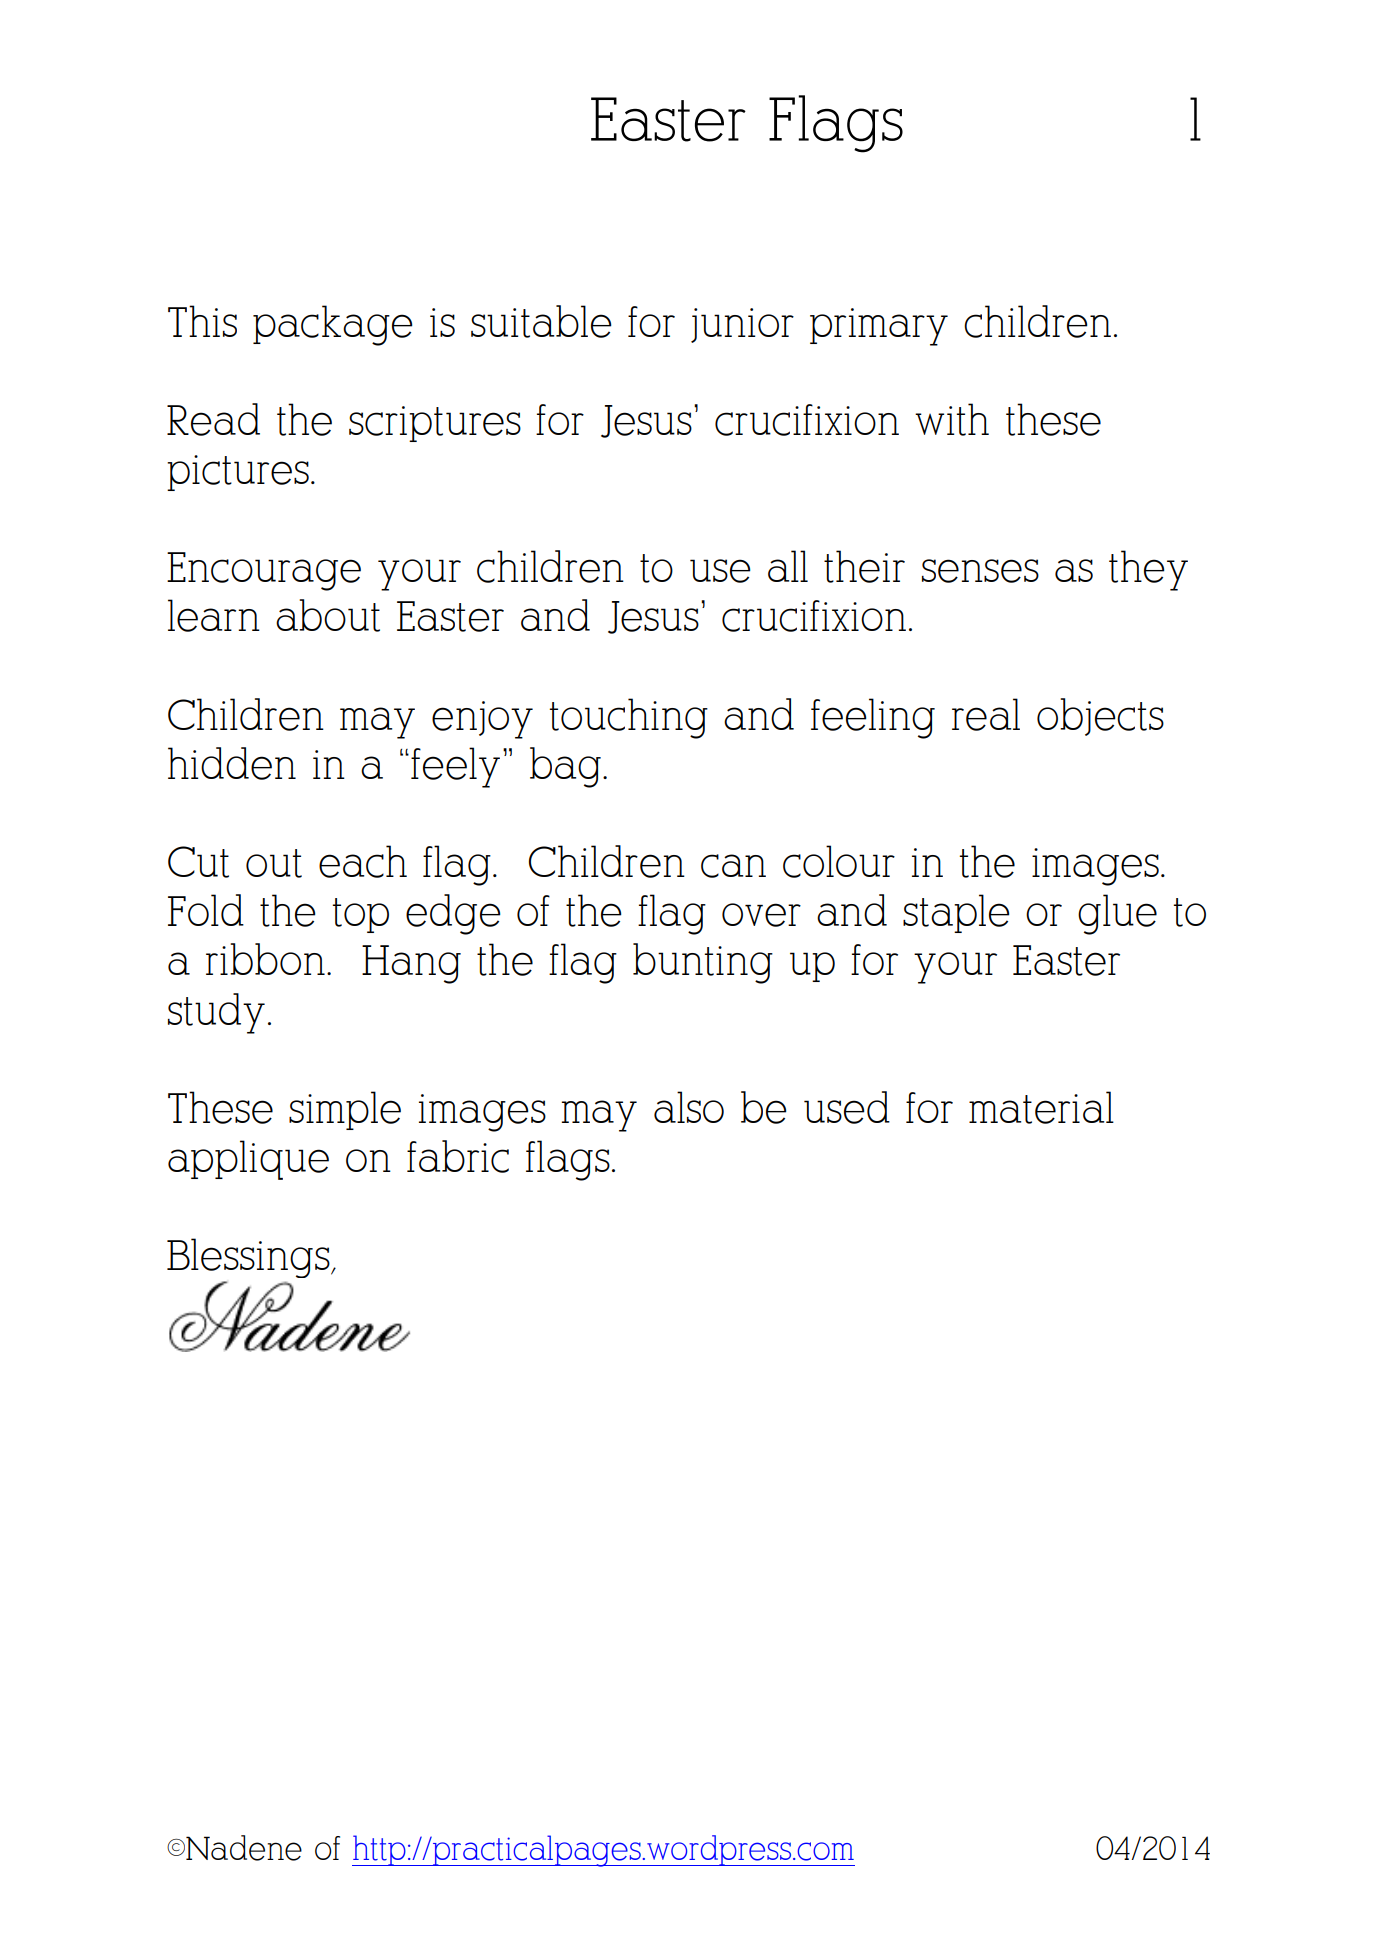 This page has height=1949, width=1378. I want to click on all, so click(788, 566).
